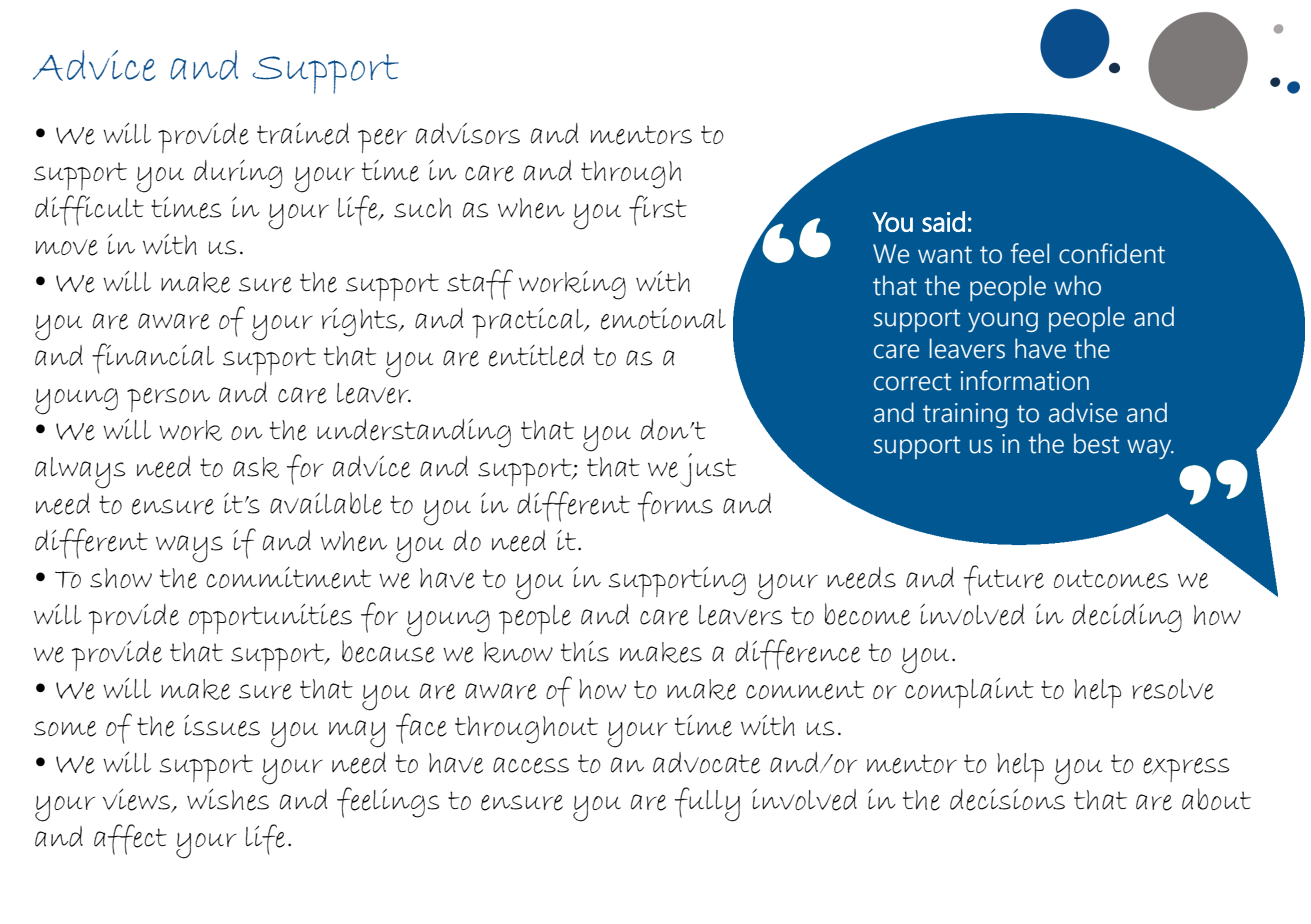 The image size is (1311, 924). What do you see at coordinates (153, 358) in the document?
I see `financial` at bounding box center [153, 358].
